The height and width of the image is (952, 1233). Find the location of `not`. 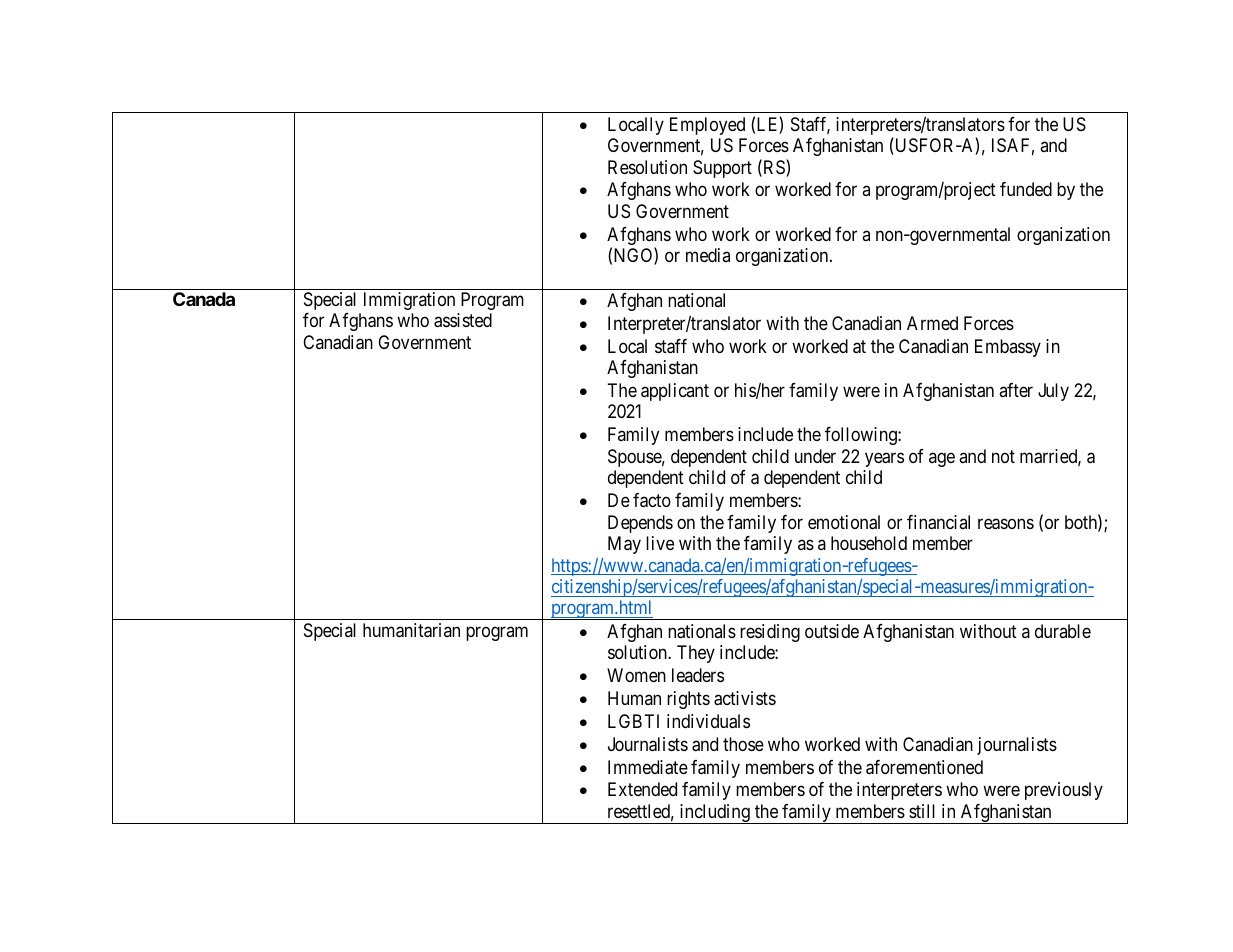

not is located at coordinates (1003, 456).
